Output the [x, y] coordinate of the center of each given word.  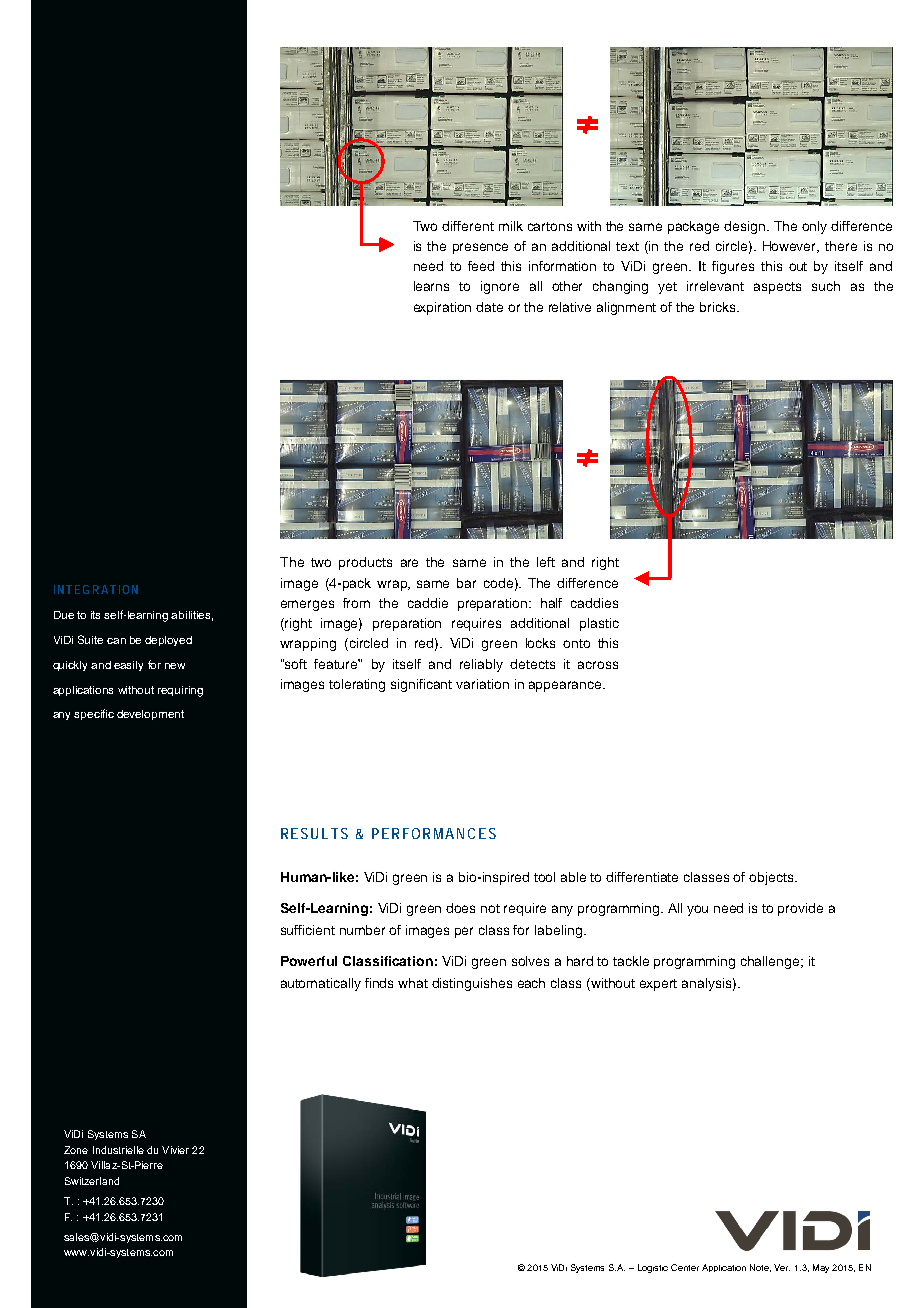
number [362, 930]
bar [466, 583]
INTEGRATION [96, 589]
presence [480, 248]
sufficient [308, 930]
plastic [599, 624]
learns [431, 286]
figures [733, 267]
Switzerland [92, 1181]
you [697, 910]
